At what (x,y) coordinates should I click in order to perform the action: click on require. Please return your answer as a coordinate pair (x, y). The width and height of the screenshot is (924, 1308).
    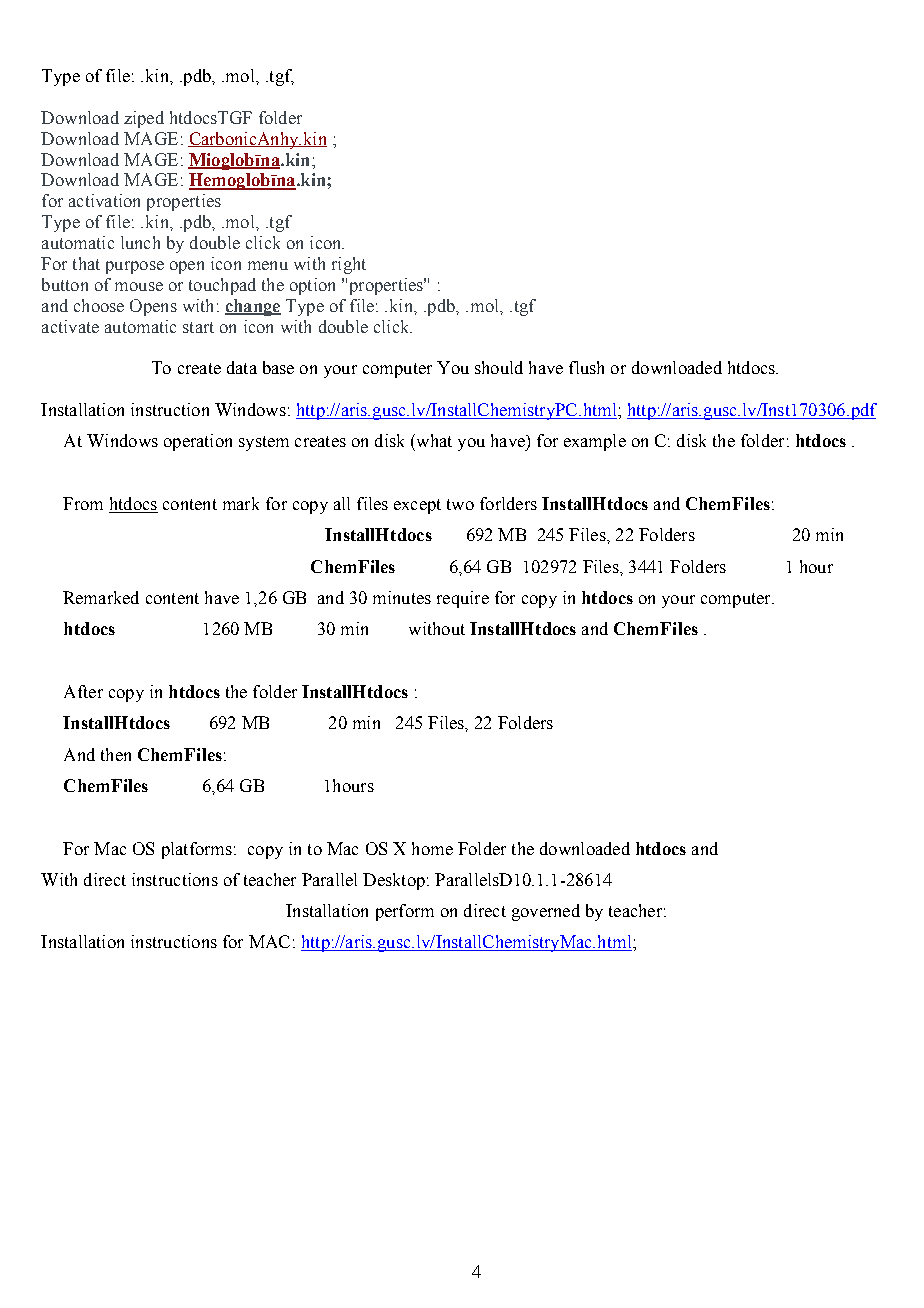
    Looking at the image, I should click on (463, 599).
